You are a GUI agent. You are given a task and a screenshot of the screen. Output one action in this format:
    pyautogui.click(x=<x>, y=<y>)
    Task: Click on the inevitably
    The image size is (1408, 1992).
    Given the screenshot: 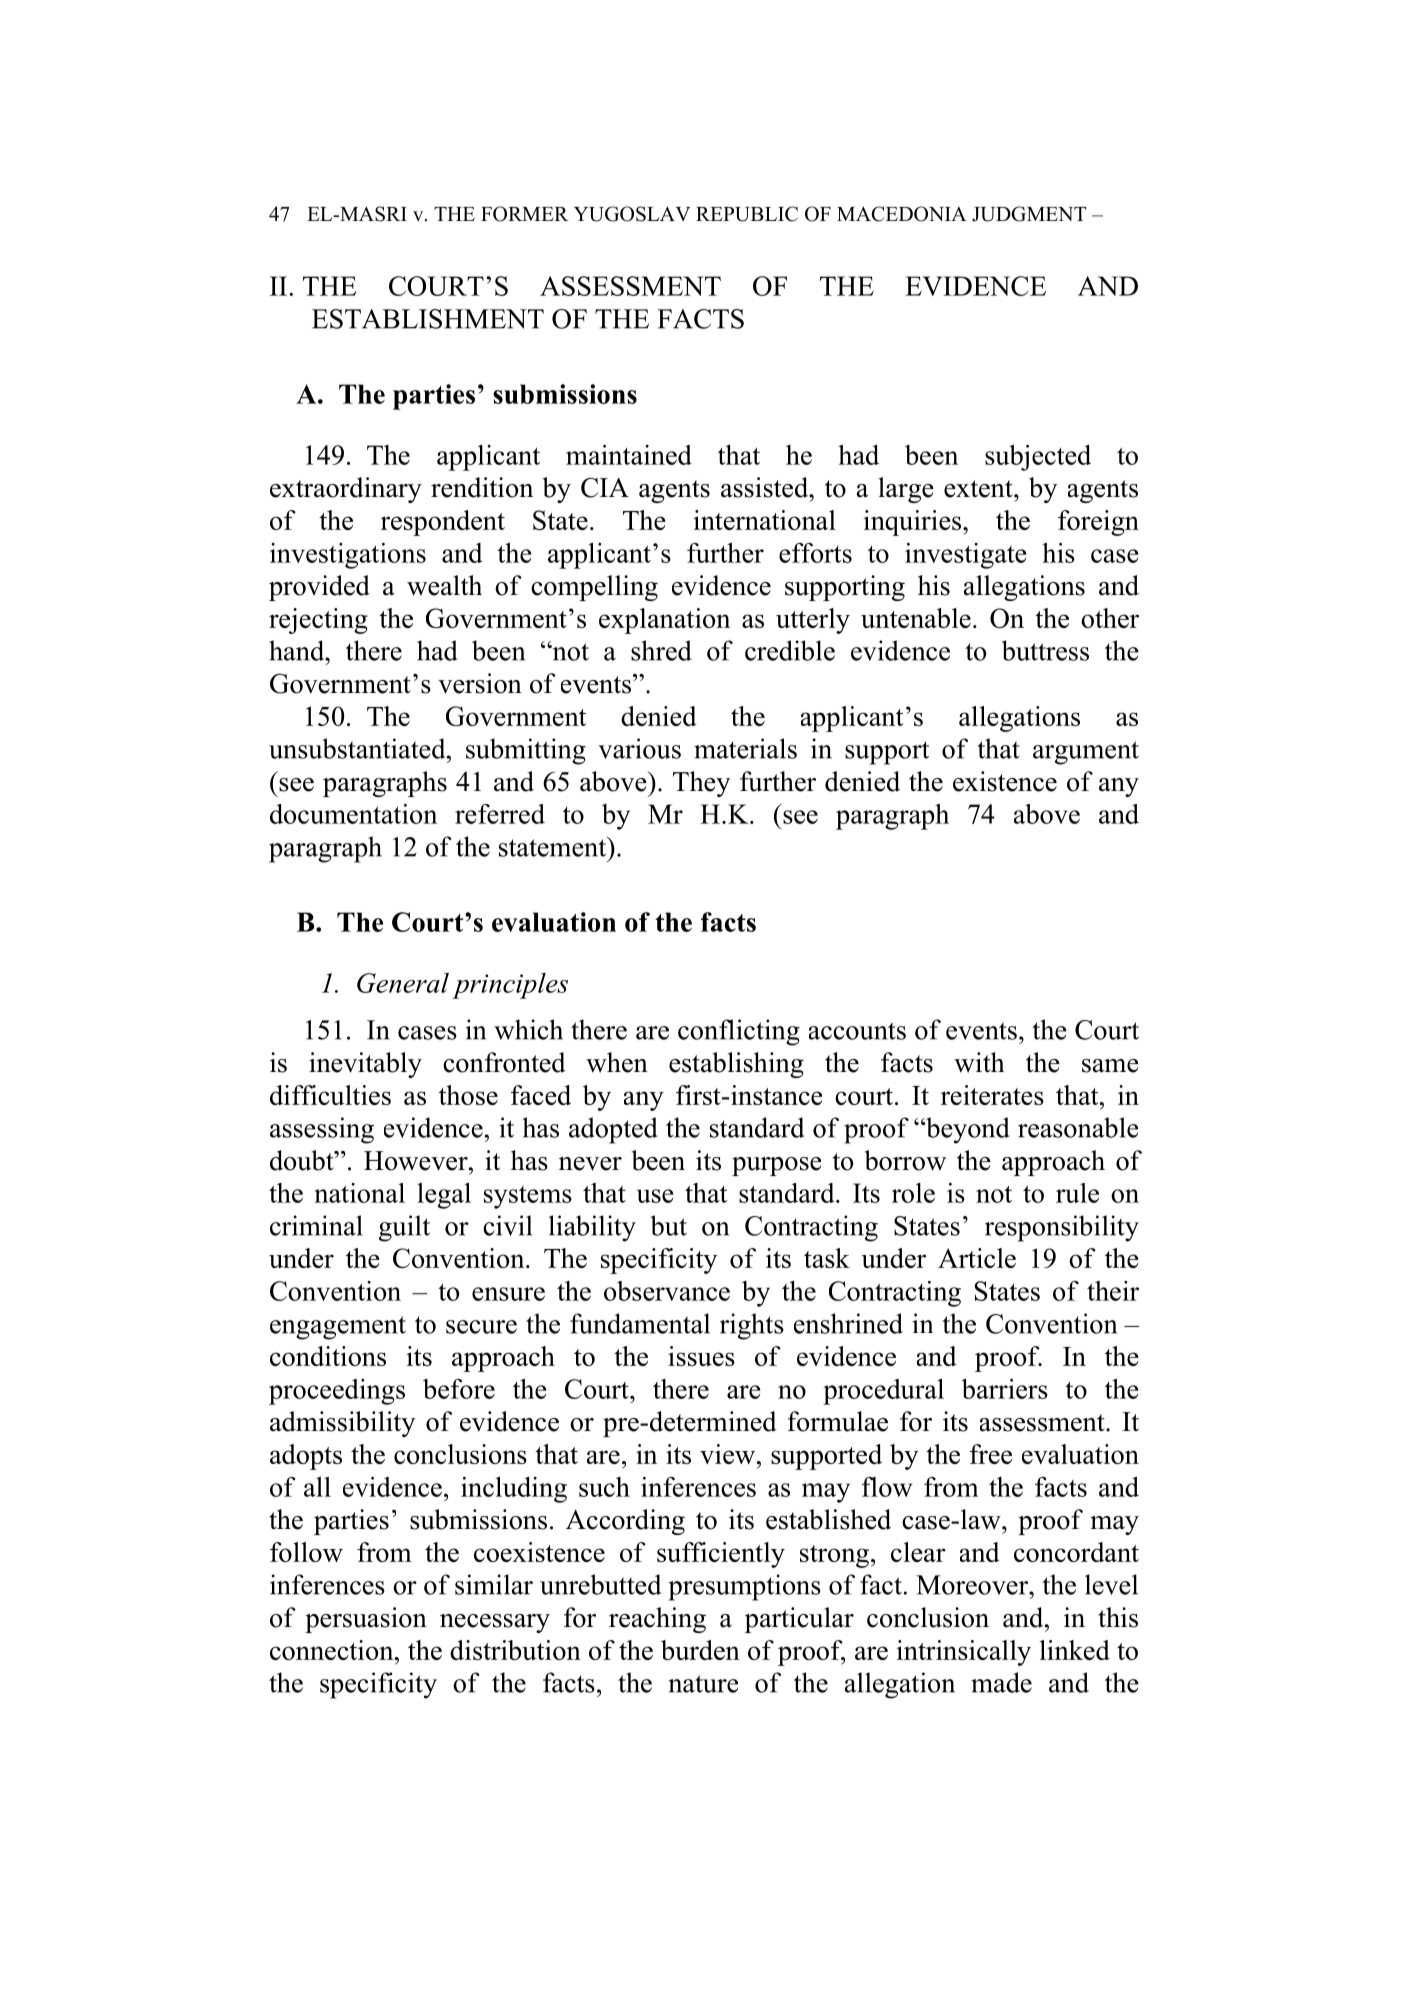 What is the action you would take?
    pyautogui.click(x=365, y=1065)
